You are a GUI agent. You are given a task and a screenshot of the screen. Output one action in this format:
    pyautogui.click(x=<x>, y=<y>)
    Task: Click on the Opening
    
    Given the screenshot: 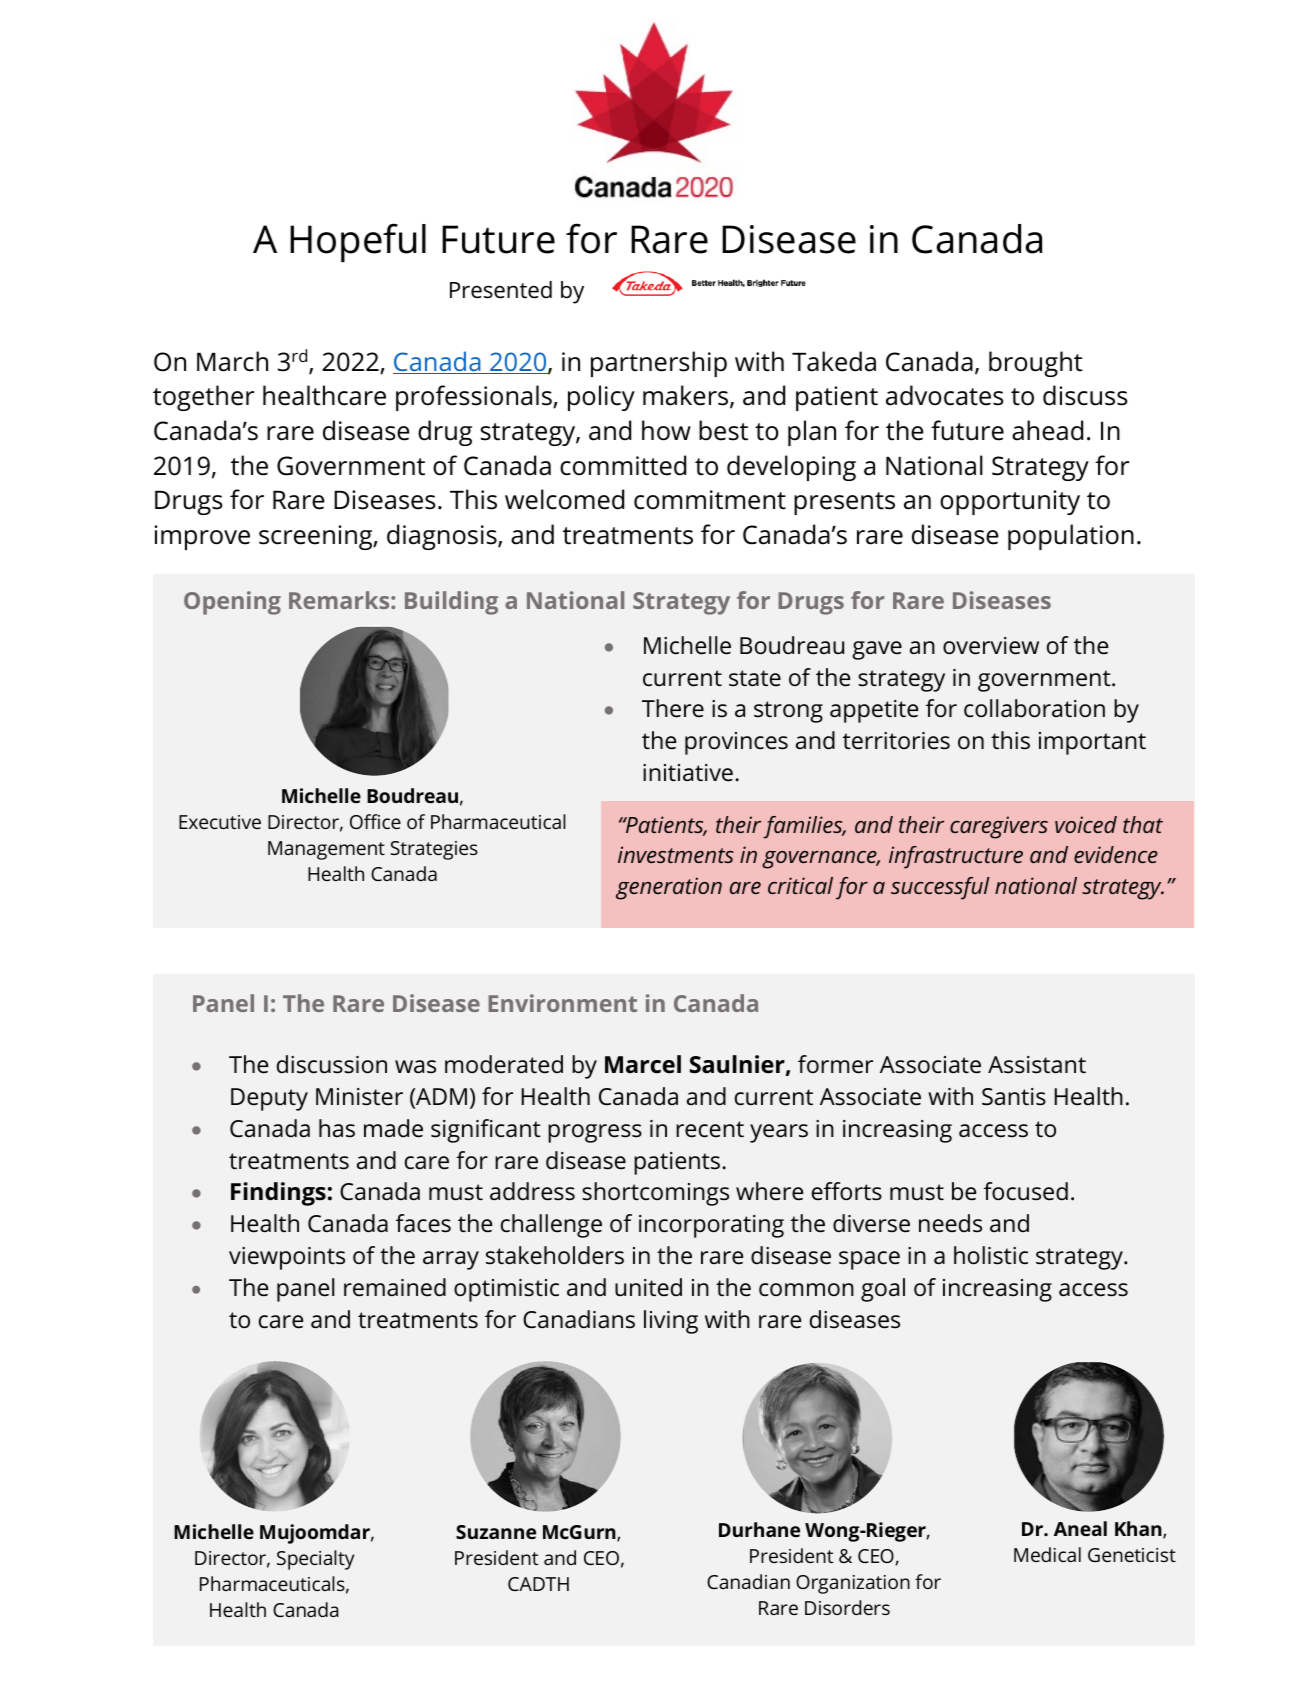 What is the action you would take?
    pyautogui.click(x=232, y=603)
